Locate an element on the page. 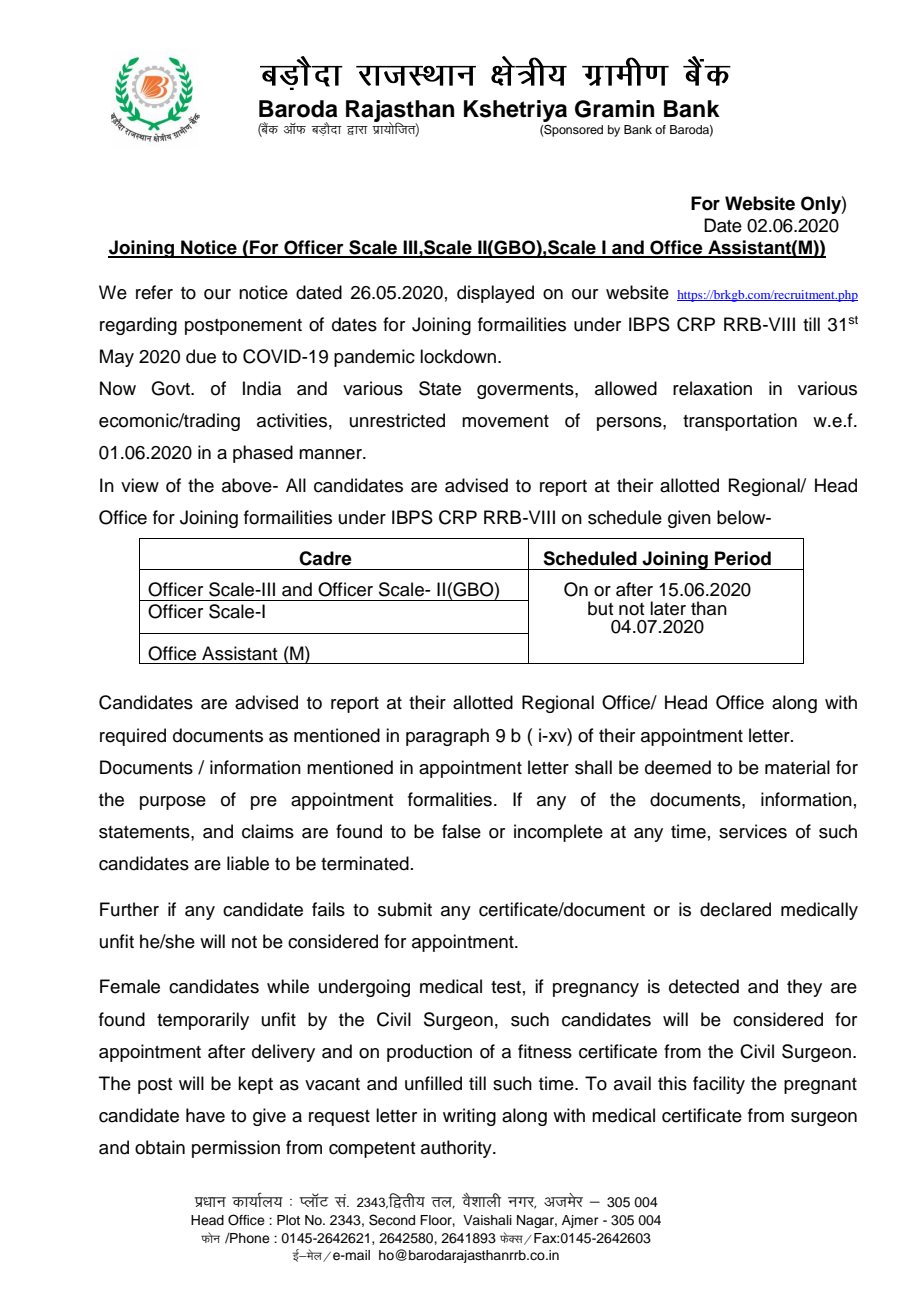 This document has width=924, height=1308. required is located at coordinates (133, 737).
